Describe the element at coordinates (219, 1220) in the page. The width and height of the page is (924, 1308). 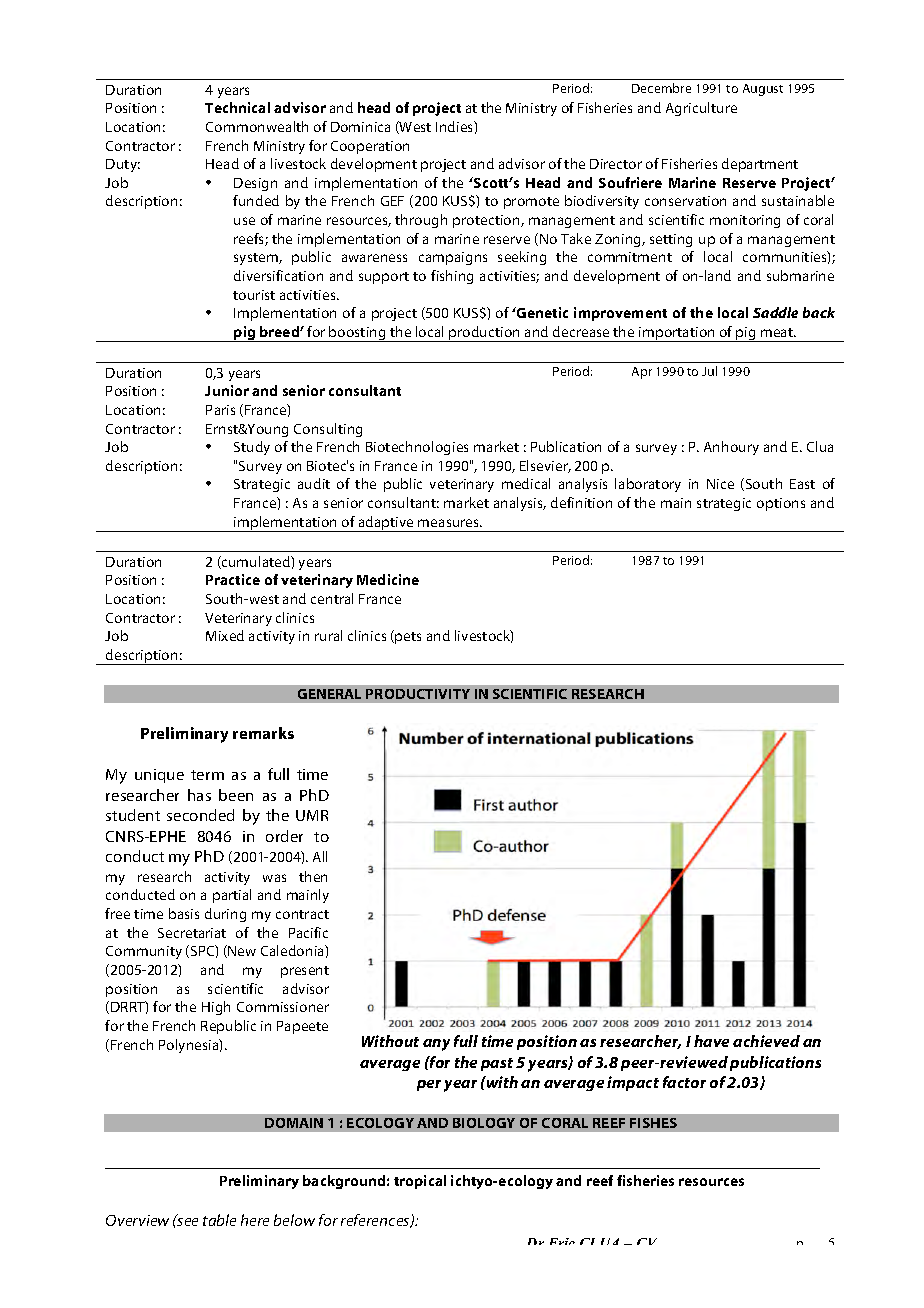
I see `table` at that location.
